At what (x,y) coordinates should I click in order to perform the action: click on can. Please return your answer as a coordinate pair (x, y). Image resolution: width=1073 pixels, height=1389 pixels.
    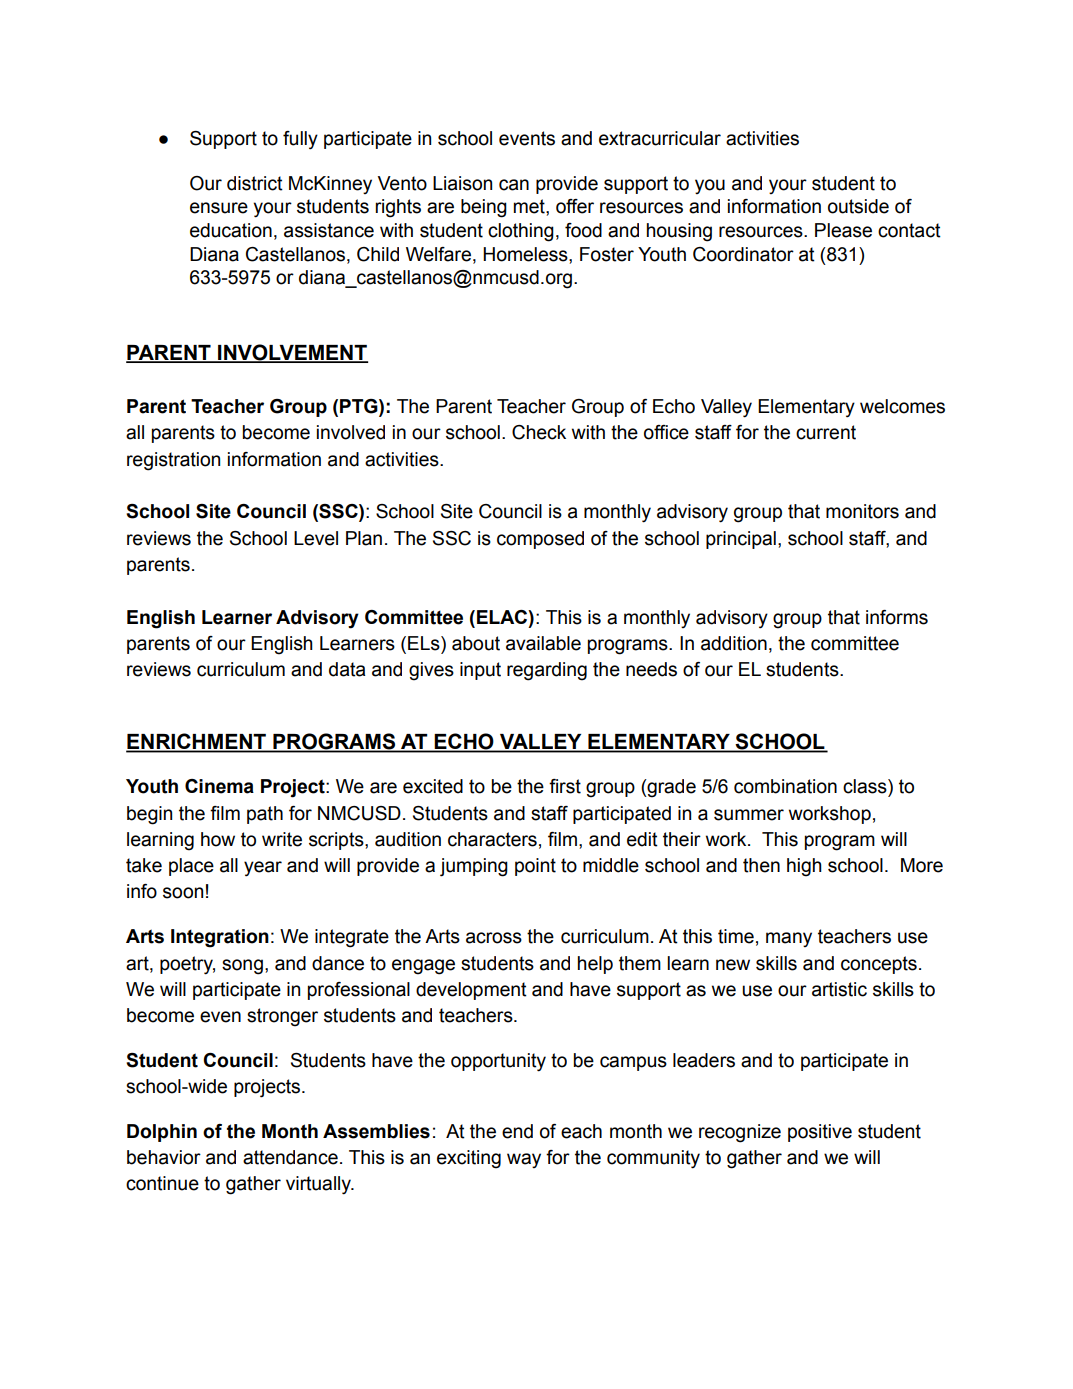
    Looking at the image, I should click on (514, 185).
